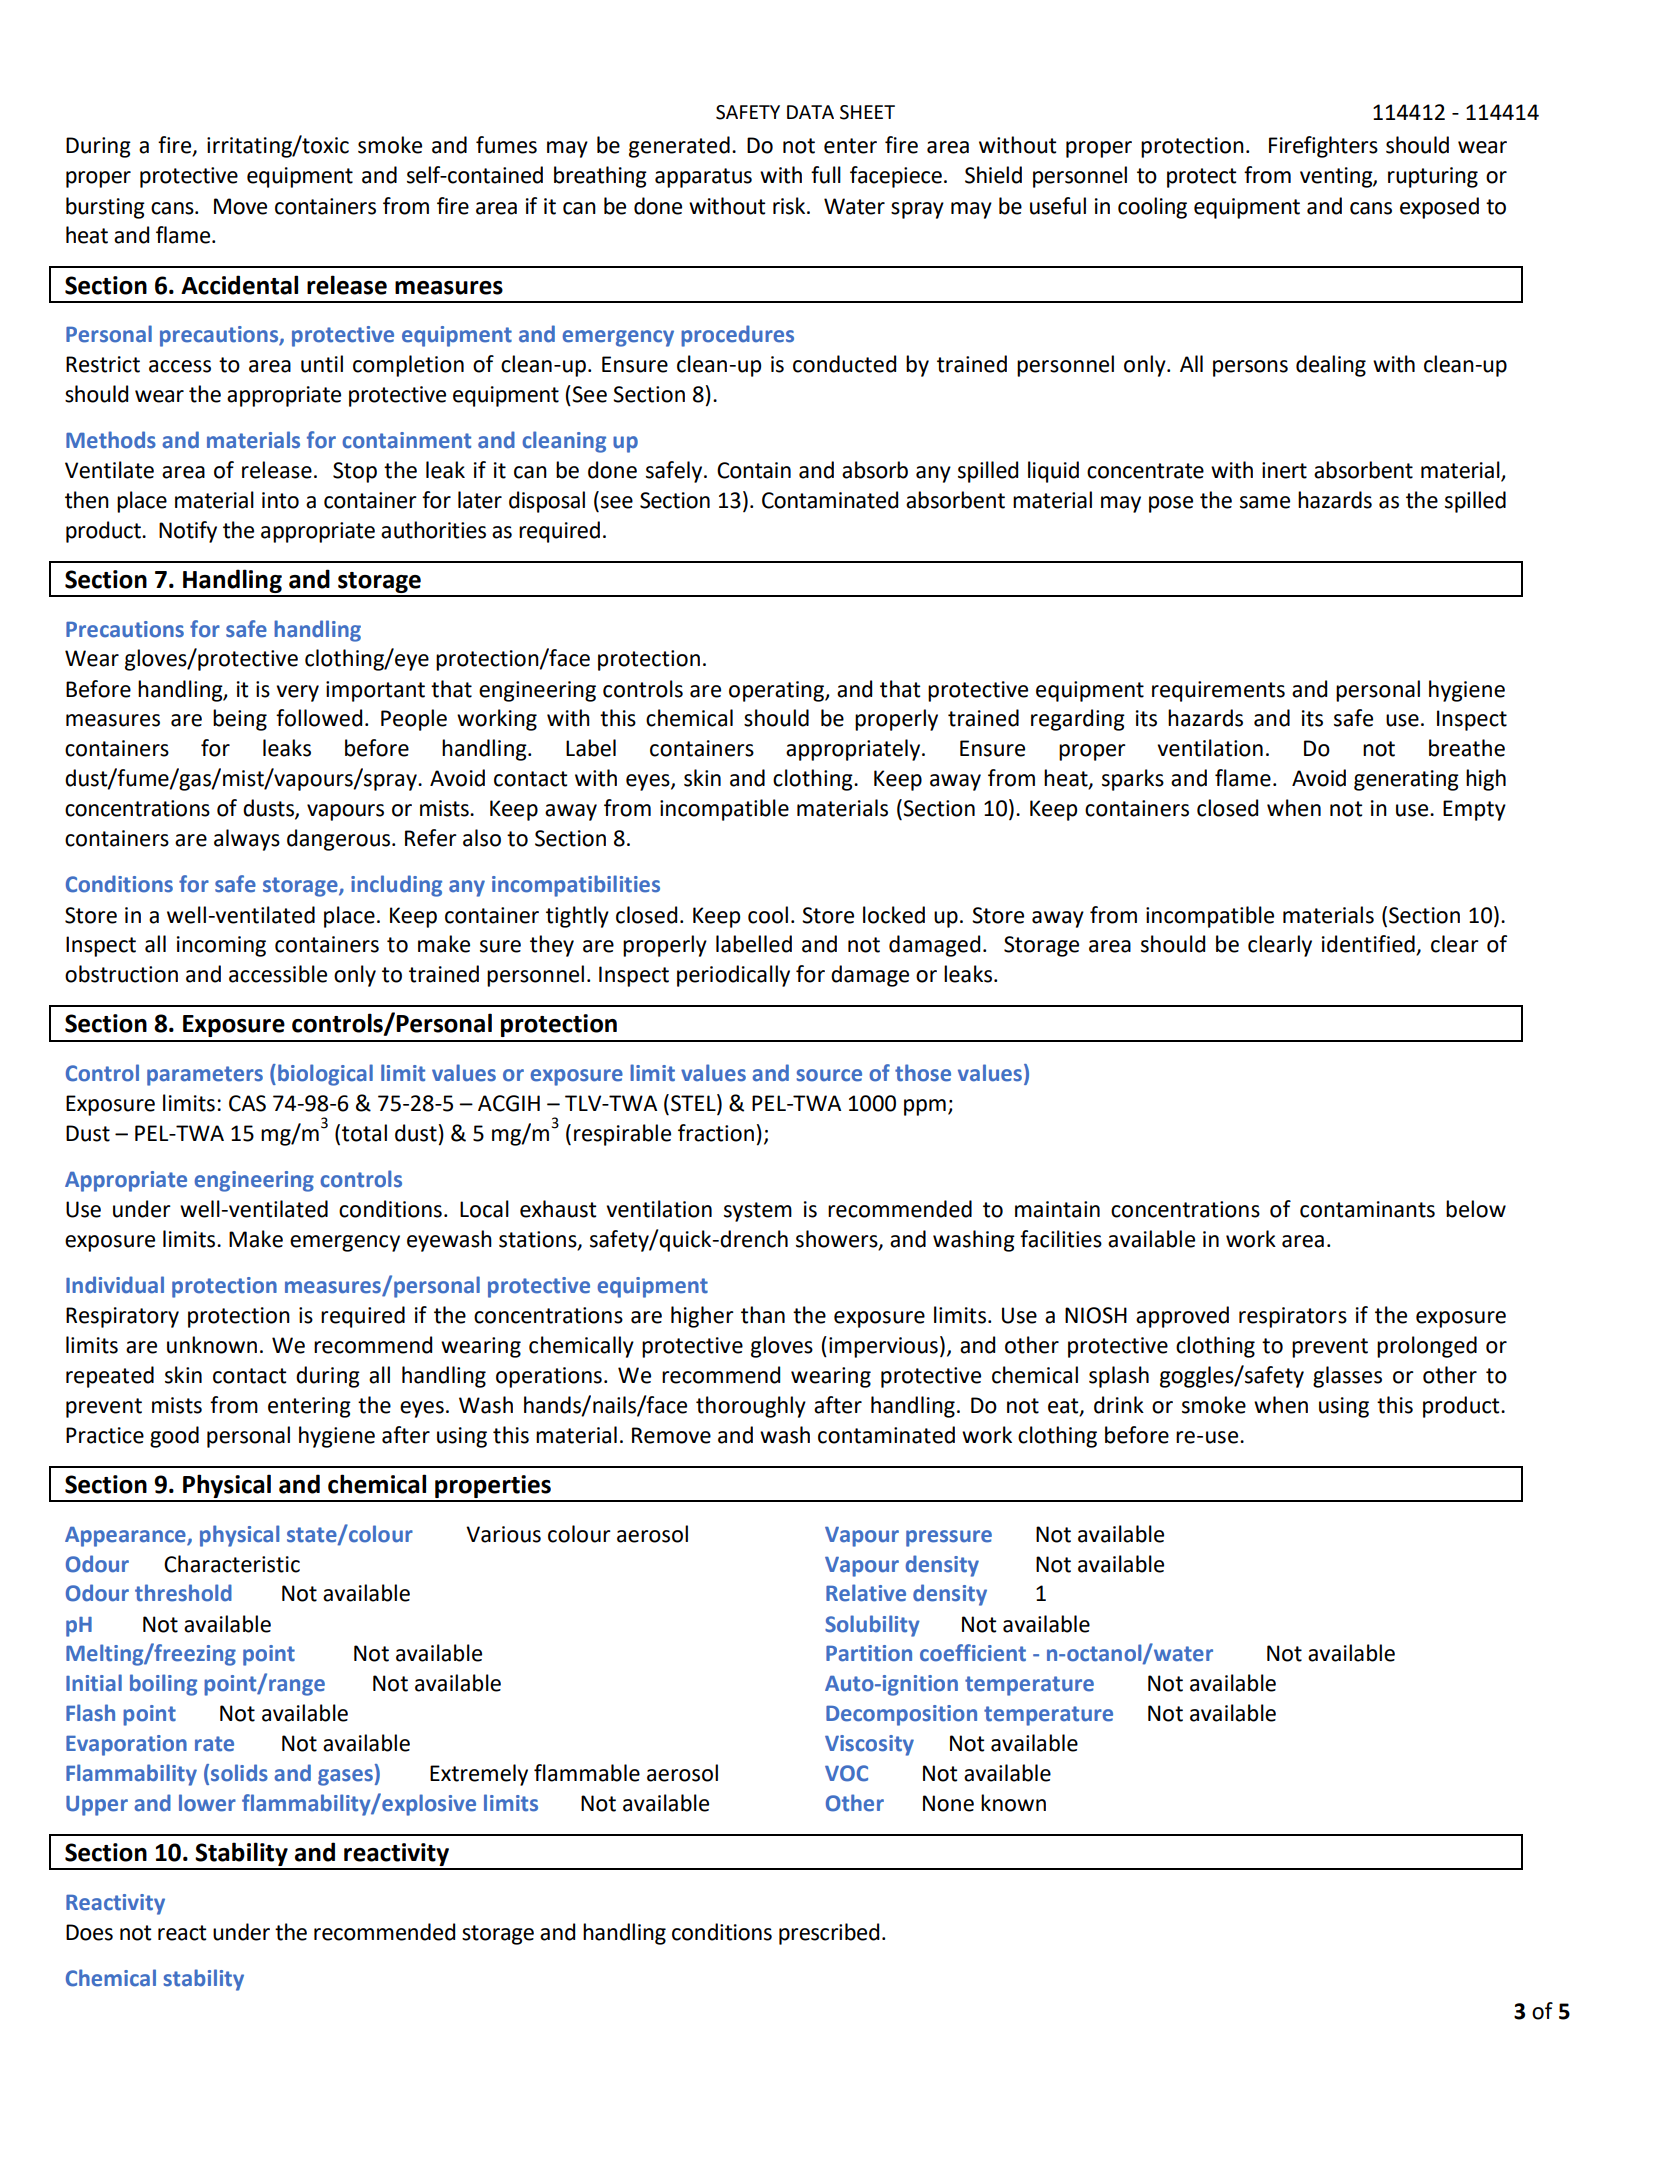 The width and height of the screenshot is (1668, 2158). I want to click on lower, so click(207, 1803).
